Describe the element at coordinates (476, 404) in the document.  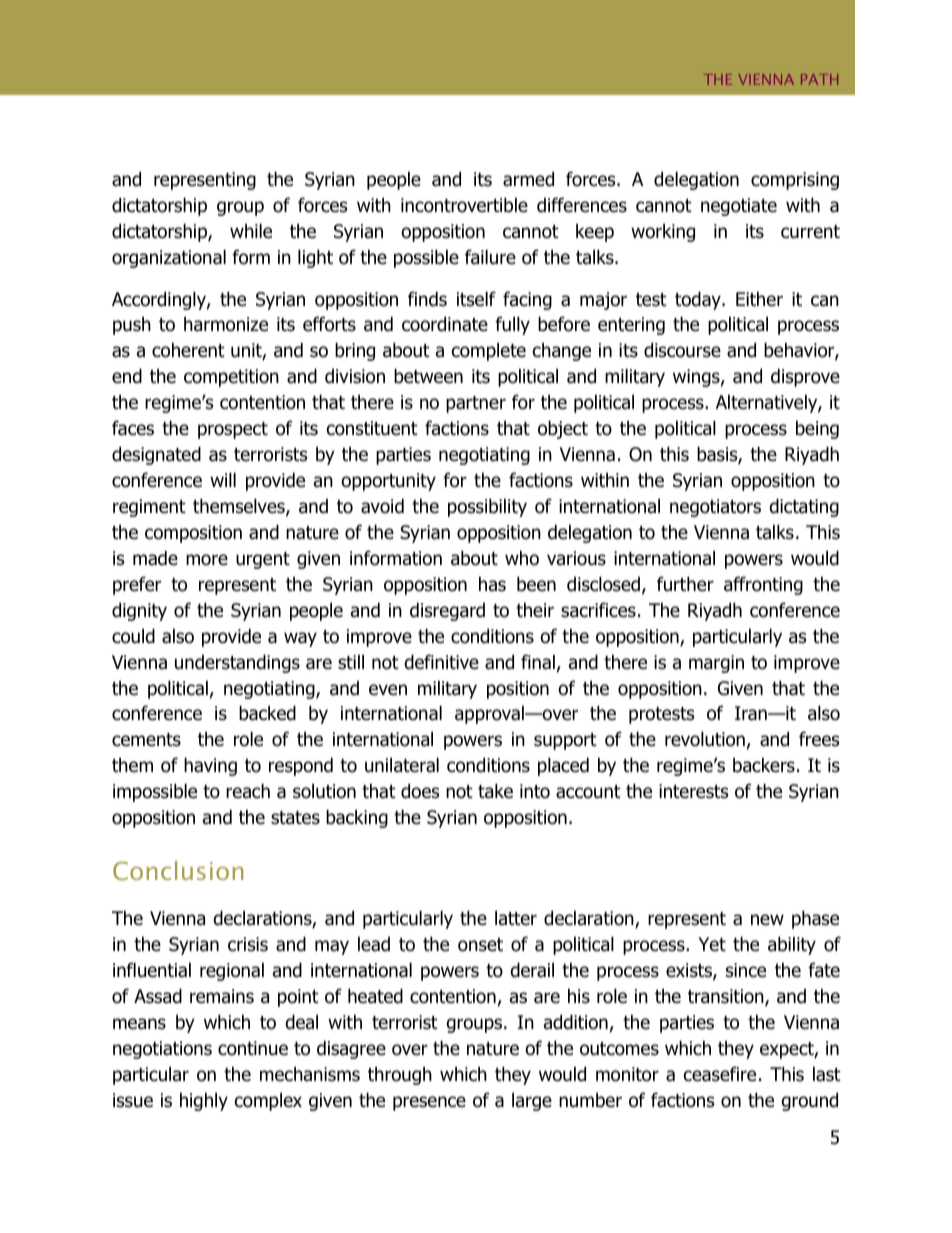
I see `partner` at that location.
